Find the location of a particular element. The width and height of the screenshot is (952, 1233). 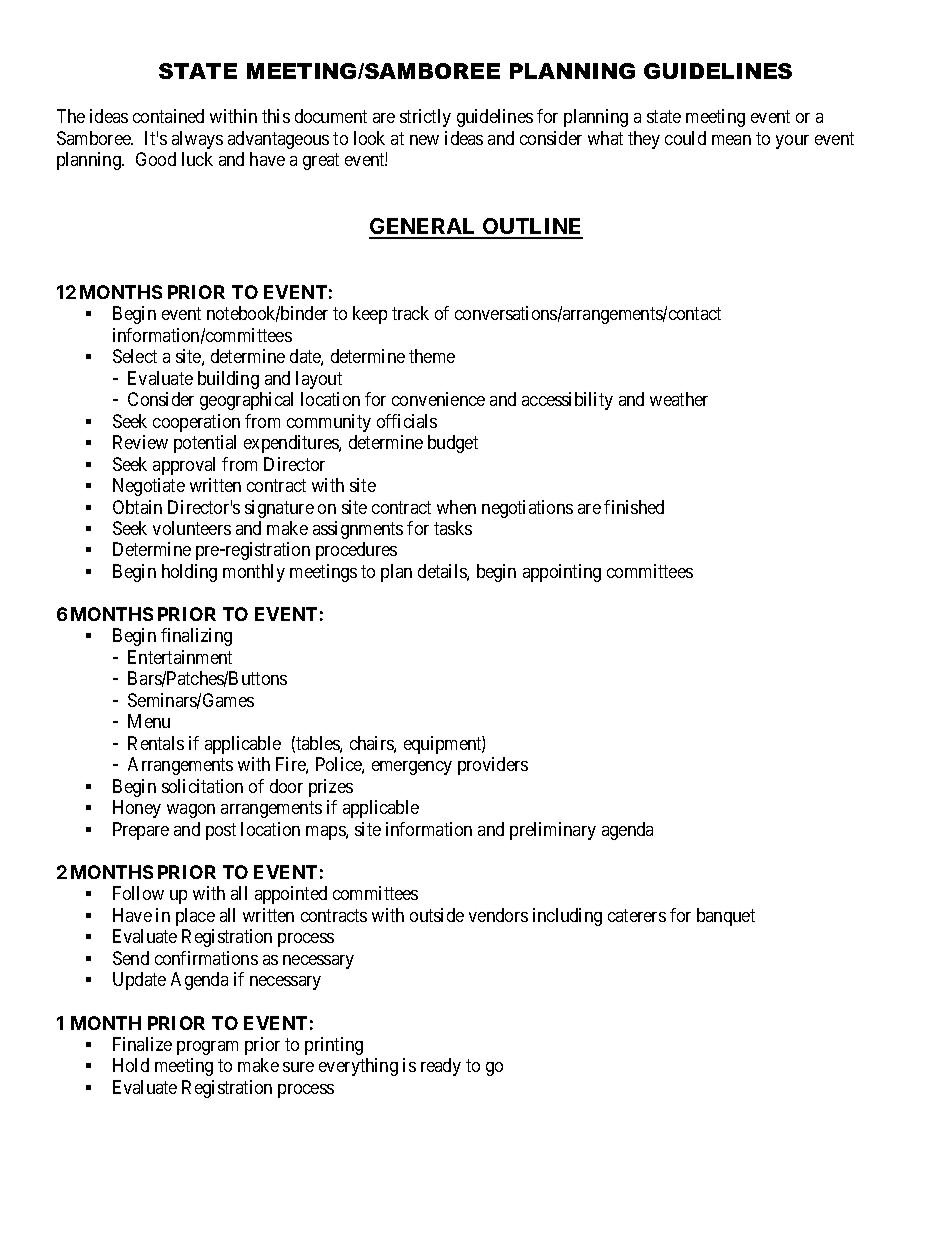

program is located at coordinates (207, 1048).
